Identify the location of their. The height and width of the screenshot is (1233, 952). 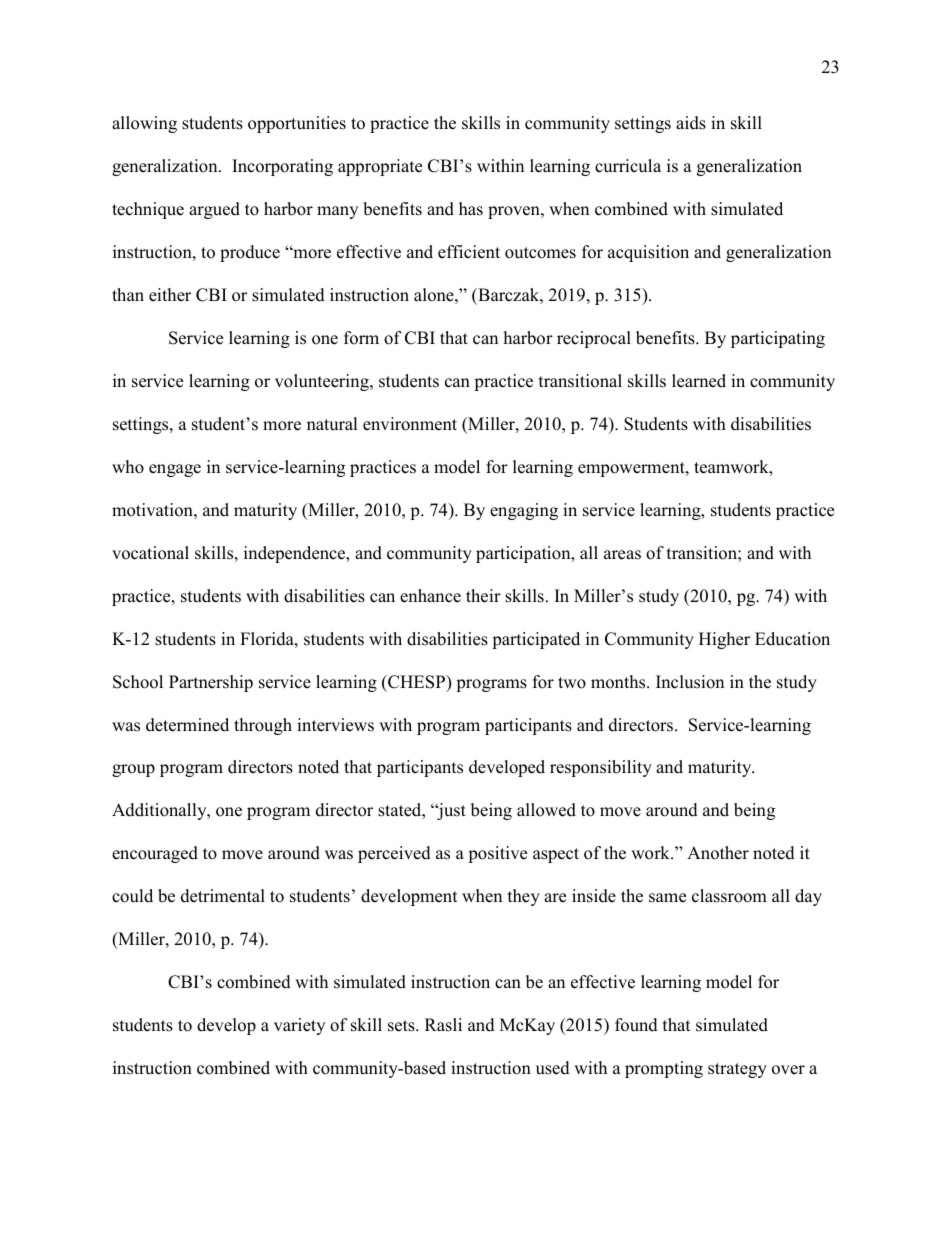
(483, 596).
